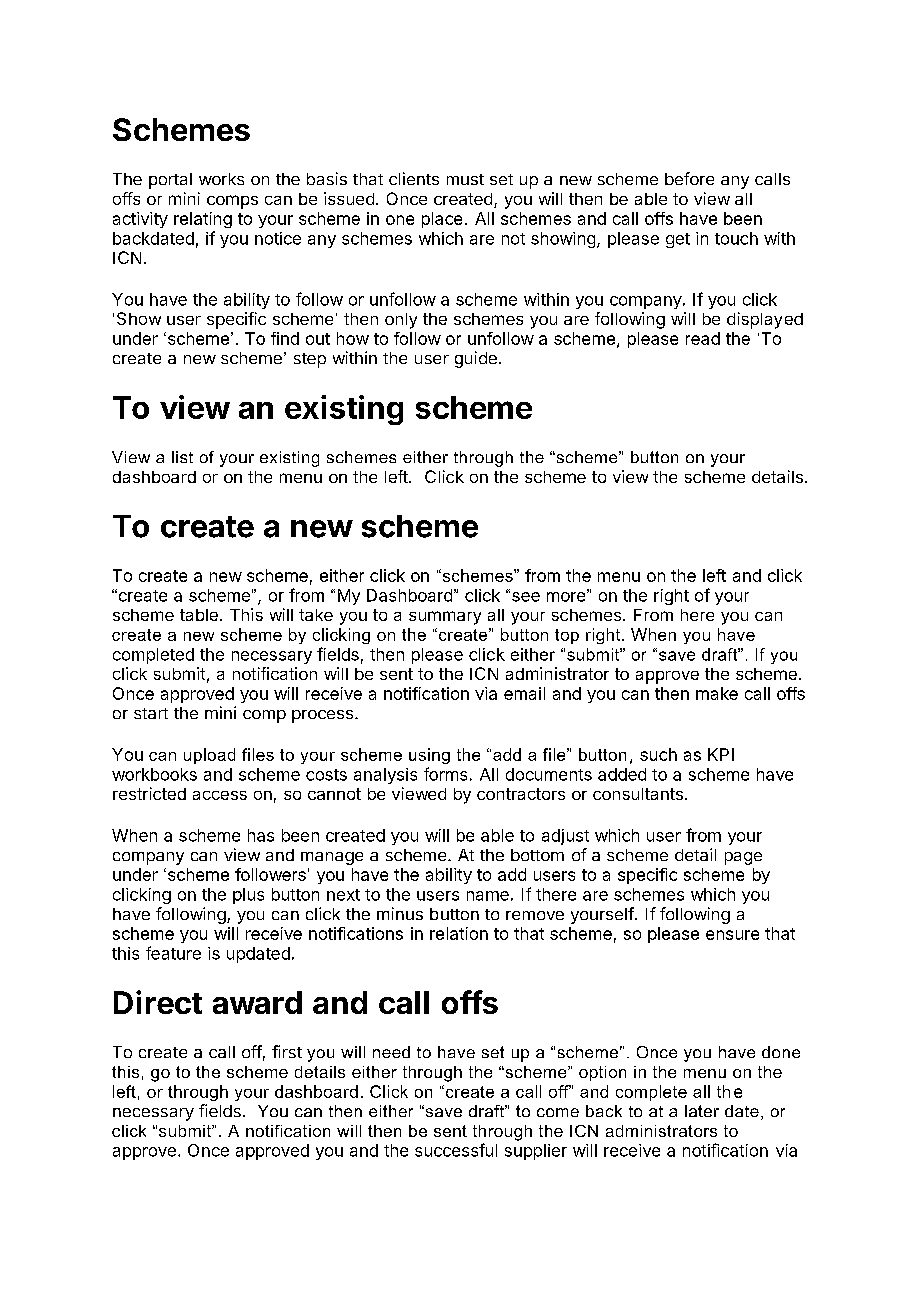  I want to click on successful, so click(456, 1150).
